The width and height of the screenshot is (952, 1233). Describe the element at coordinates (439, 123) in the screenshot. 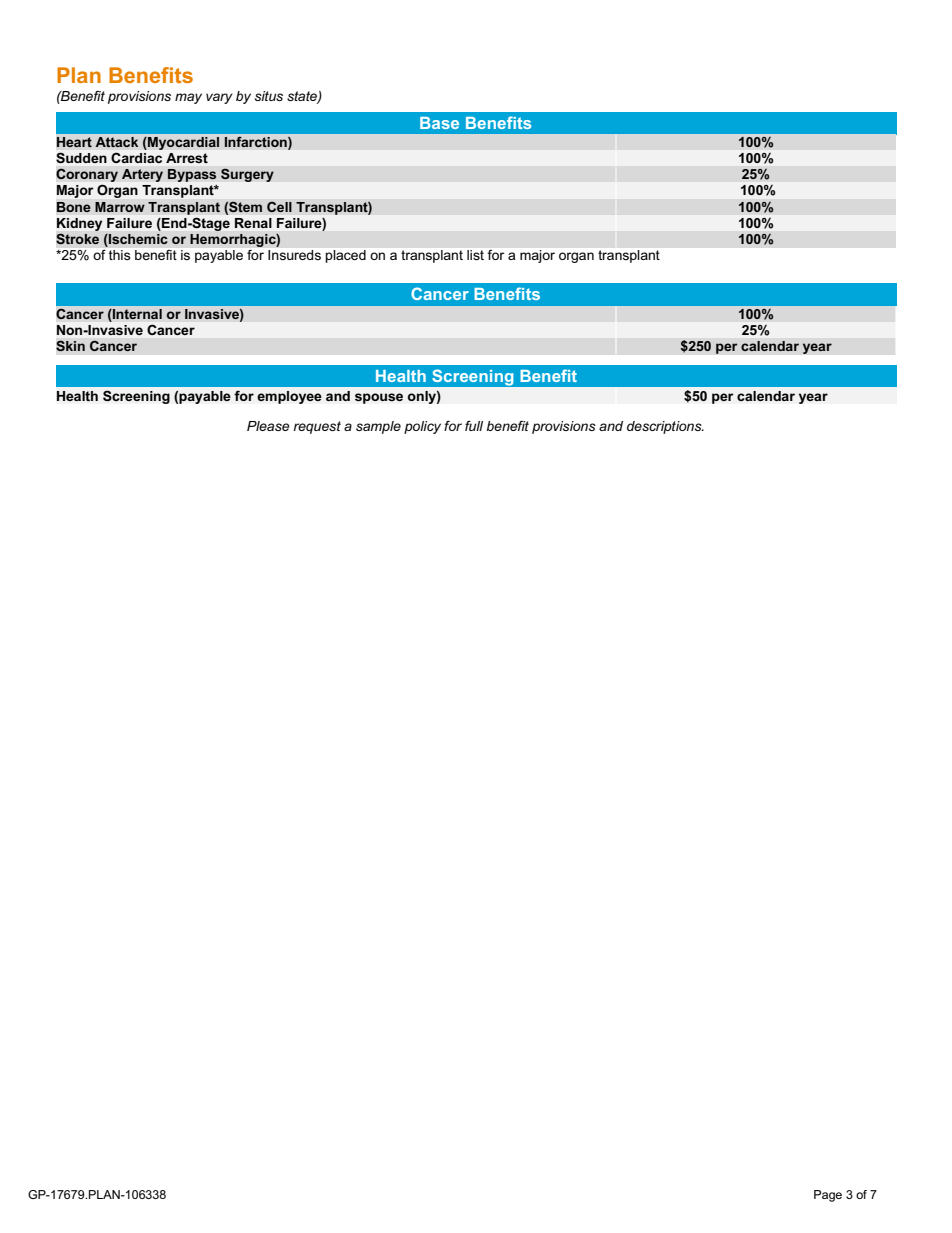

I see `Base` at that location.
